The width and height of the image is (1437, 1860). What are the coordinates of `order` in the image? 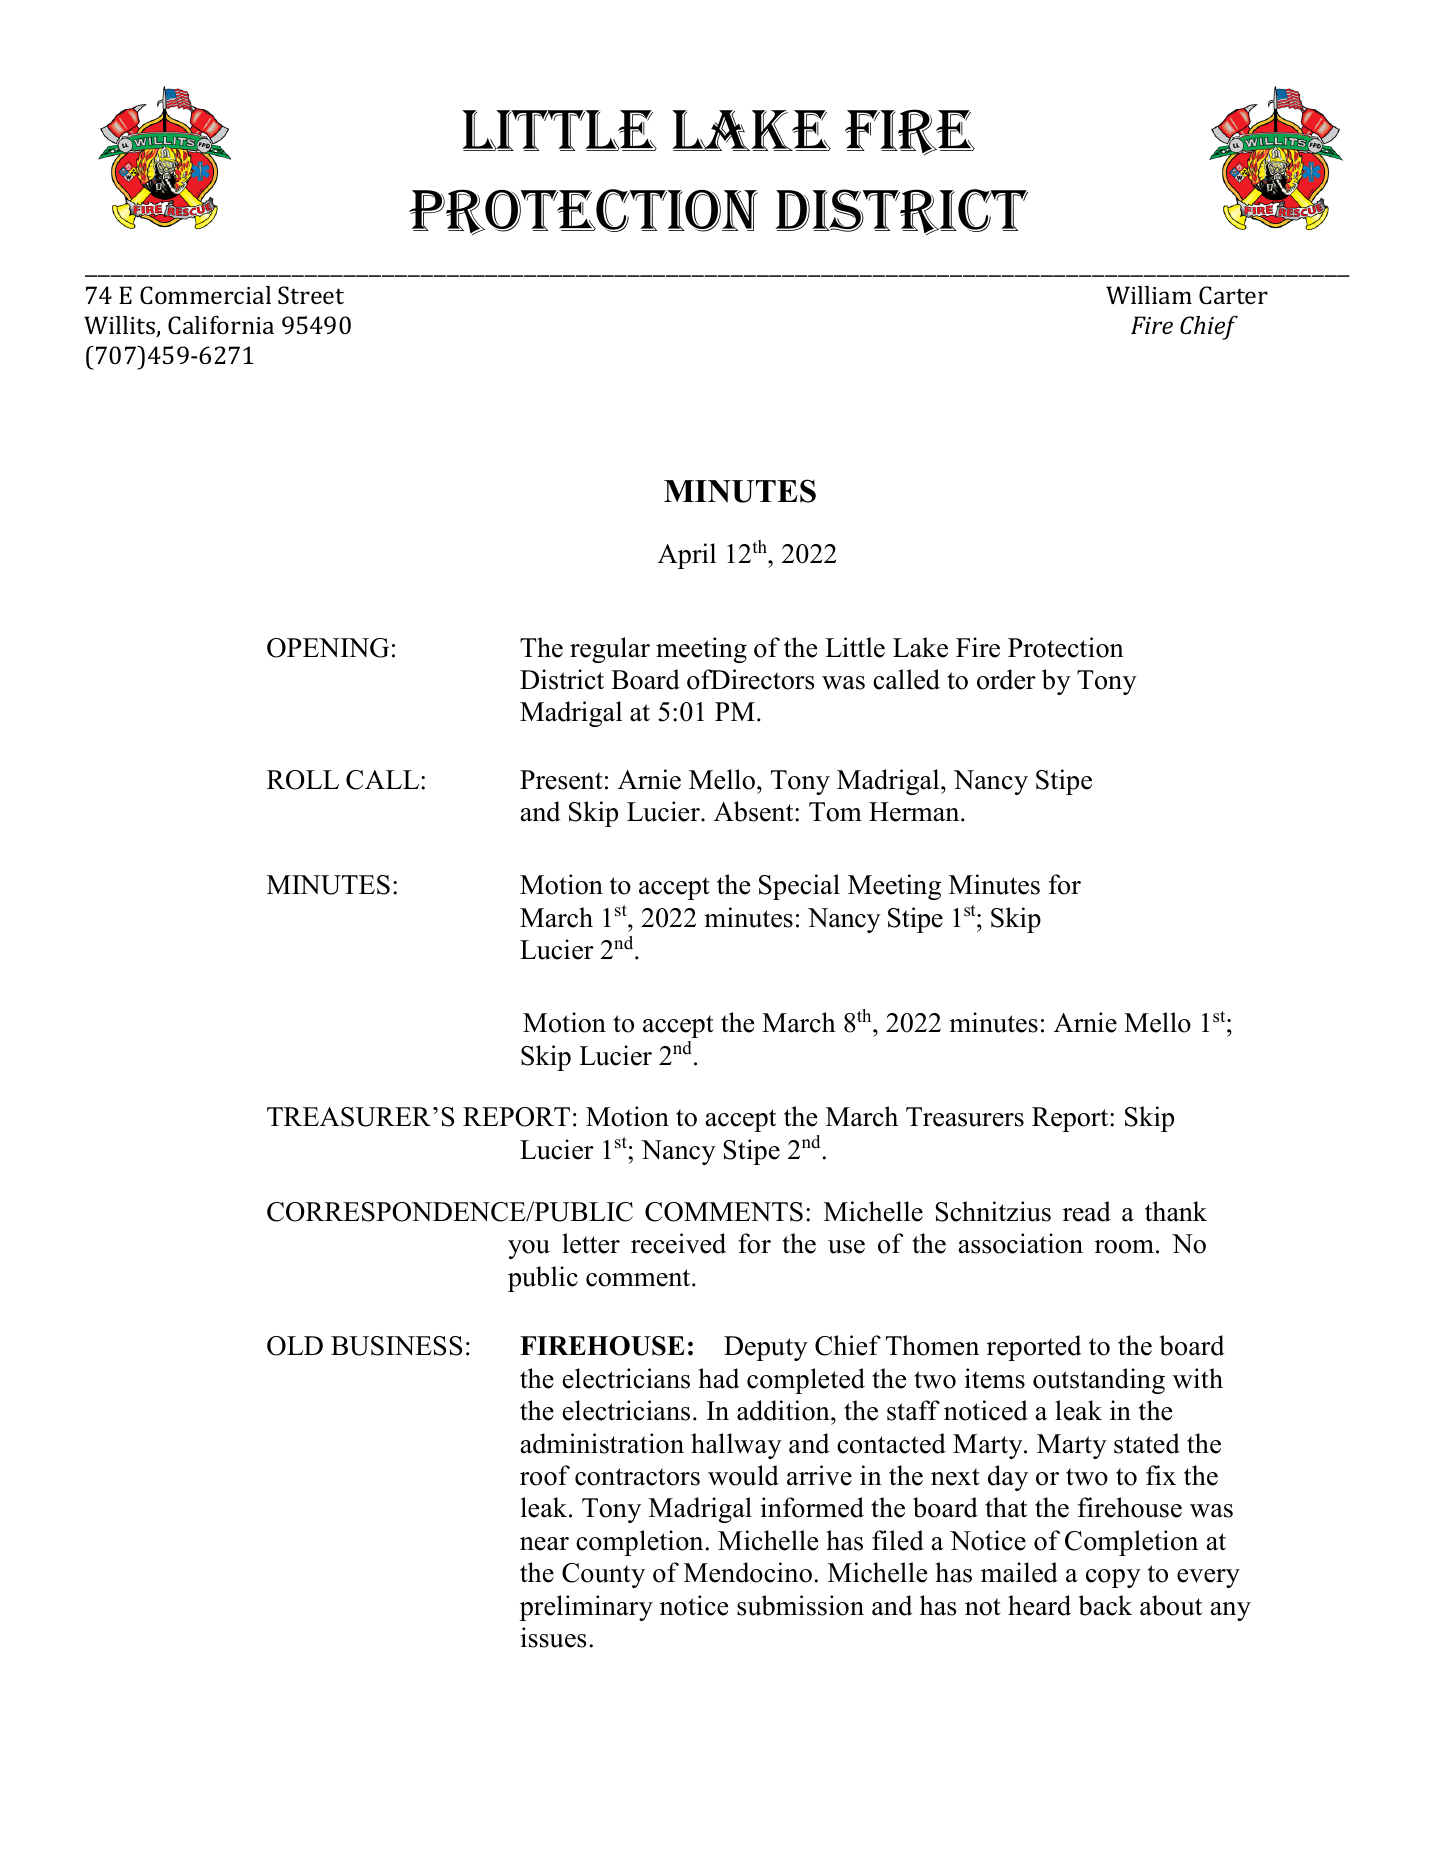 It's located at (1006, 679).
